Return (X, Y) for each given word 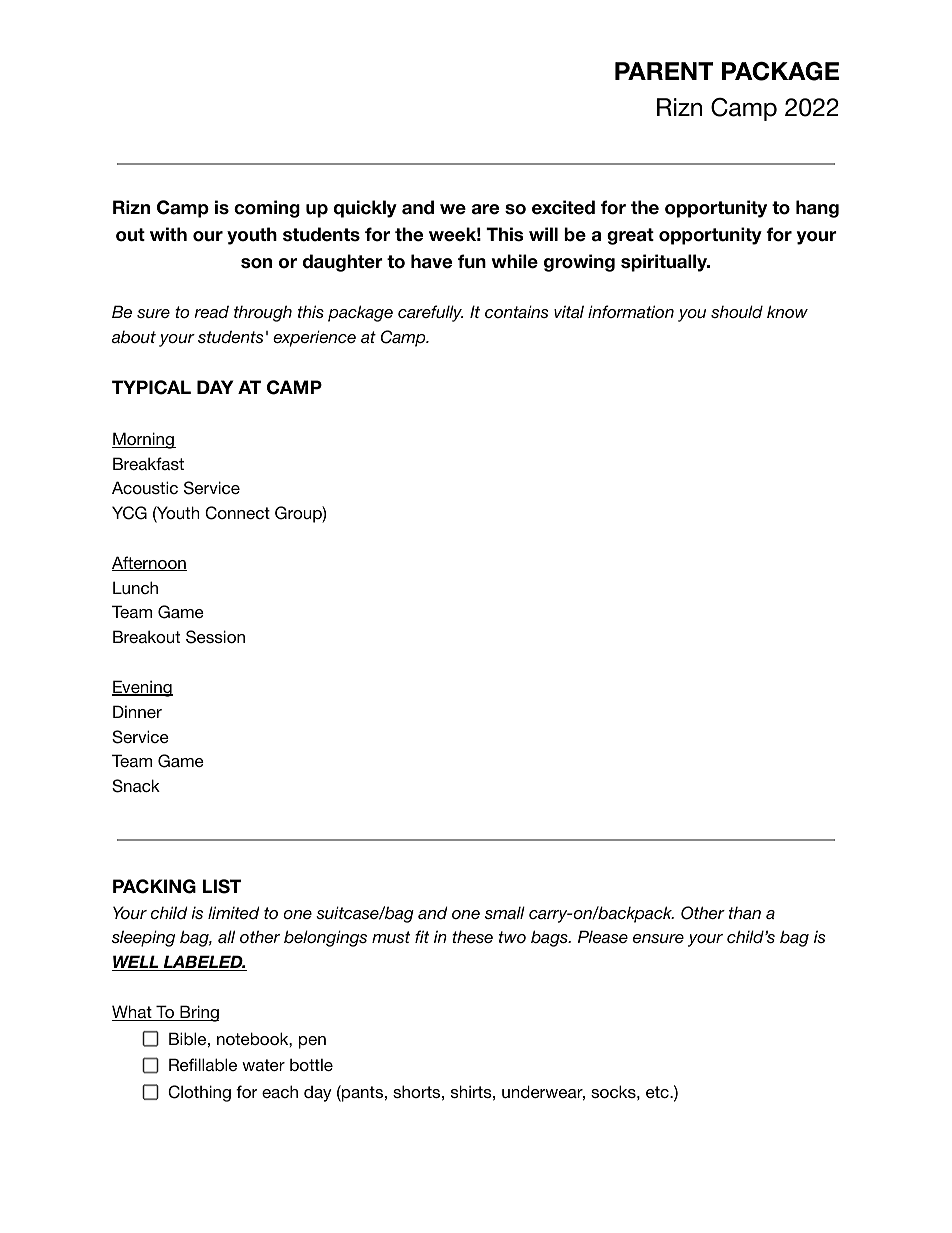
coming (267, 209)
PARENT (664, 71)
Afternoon (149, 563)
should (737, 311)
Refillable (203, 1064)
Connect (237, 513)
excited (563, 207)
